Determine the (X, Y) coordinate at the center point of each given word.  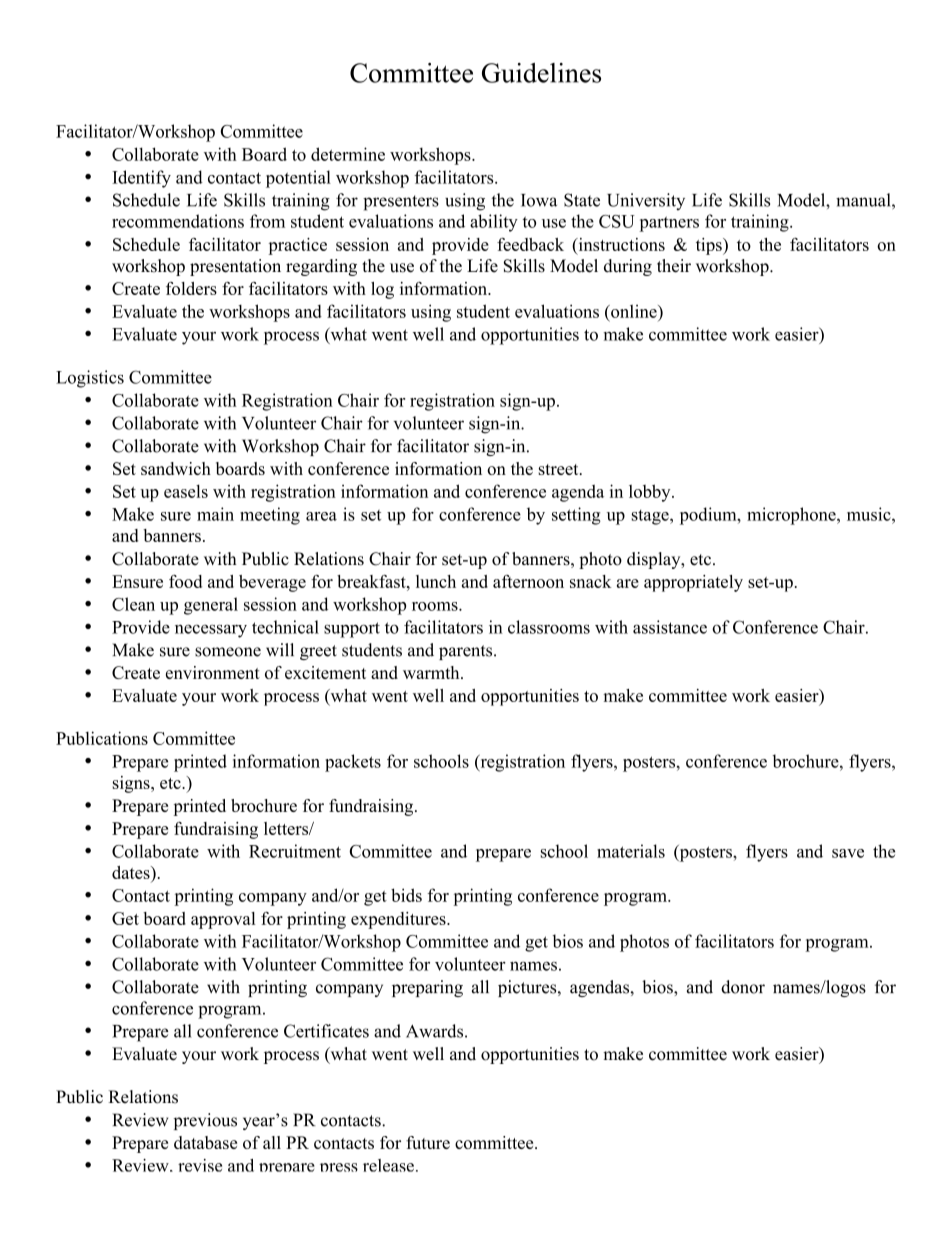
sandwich (176, 468)
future (428, 1142)
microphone (792, 516)
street (560, 469)
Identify (141, 179)
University (646, 201)
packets (353, 763)
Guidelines (541, 73)
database (205, 1142)
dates (132, 874)
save (848, 853)
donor (743, 987)
